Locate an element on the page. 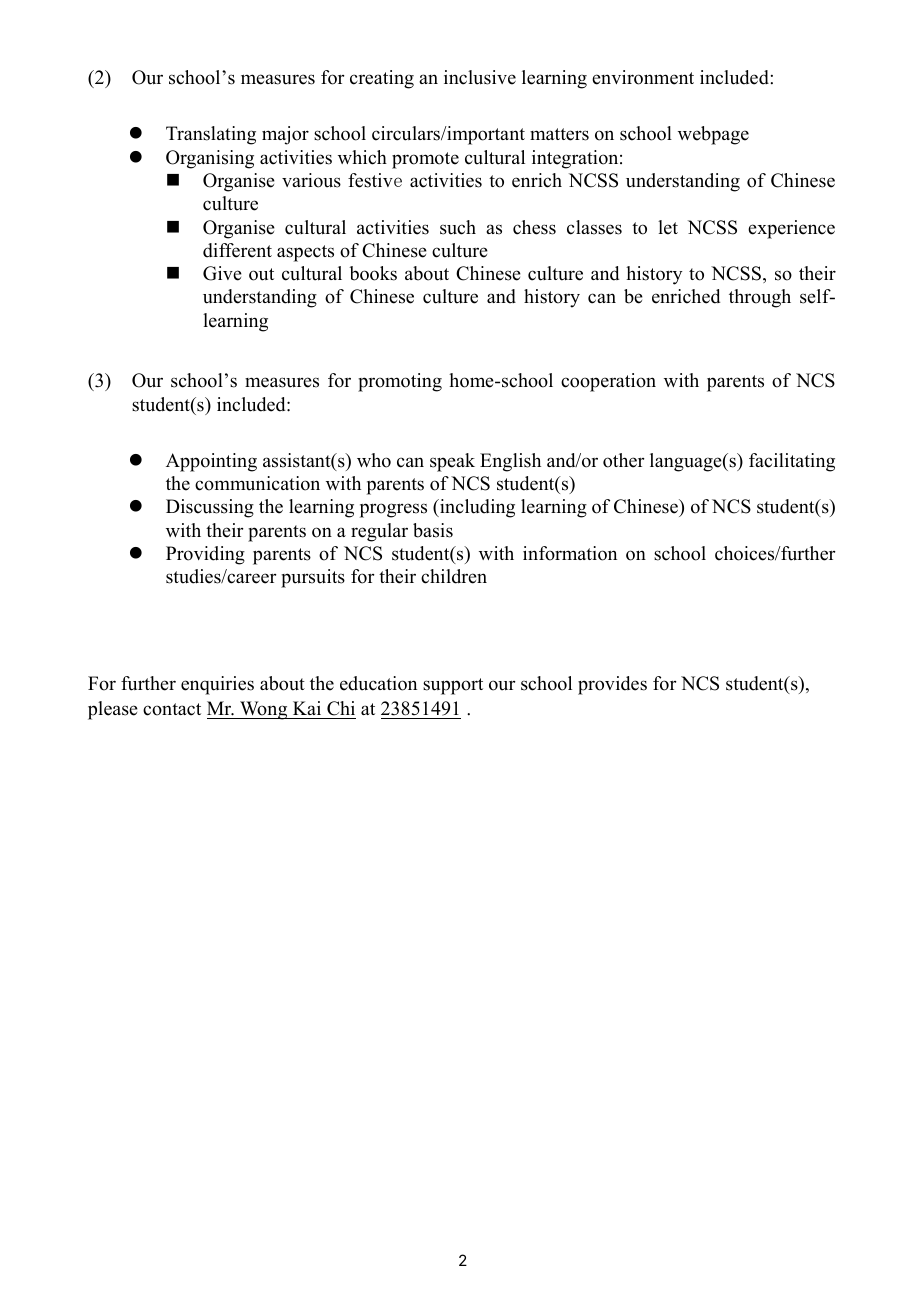 Image resolution: width=924 pixels, height=1308 pixels. cooperation is located at coordinates (608, 382).
